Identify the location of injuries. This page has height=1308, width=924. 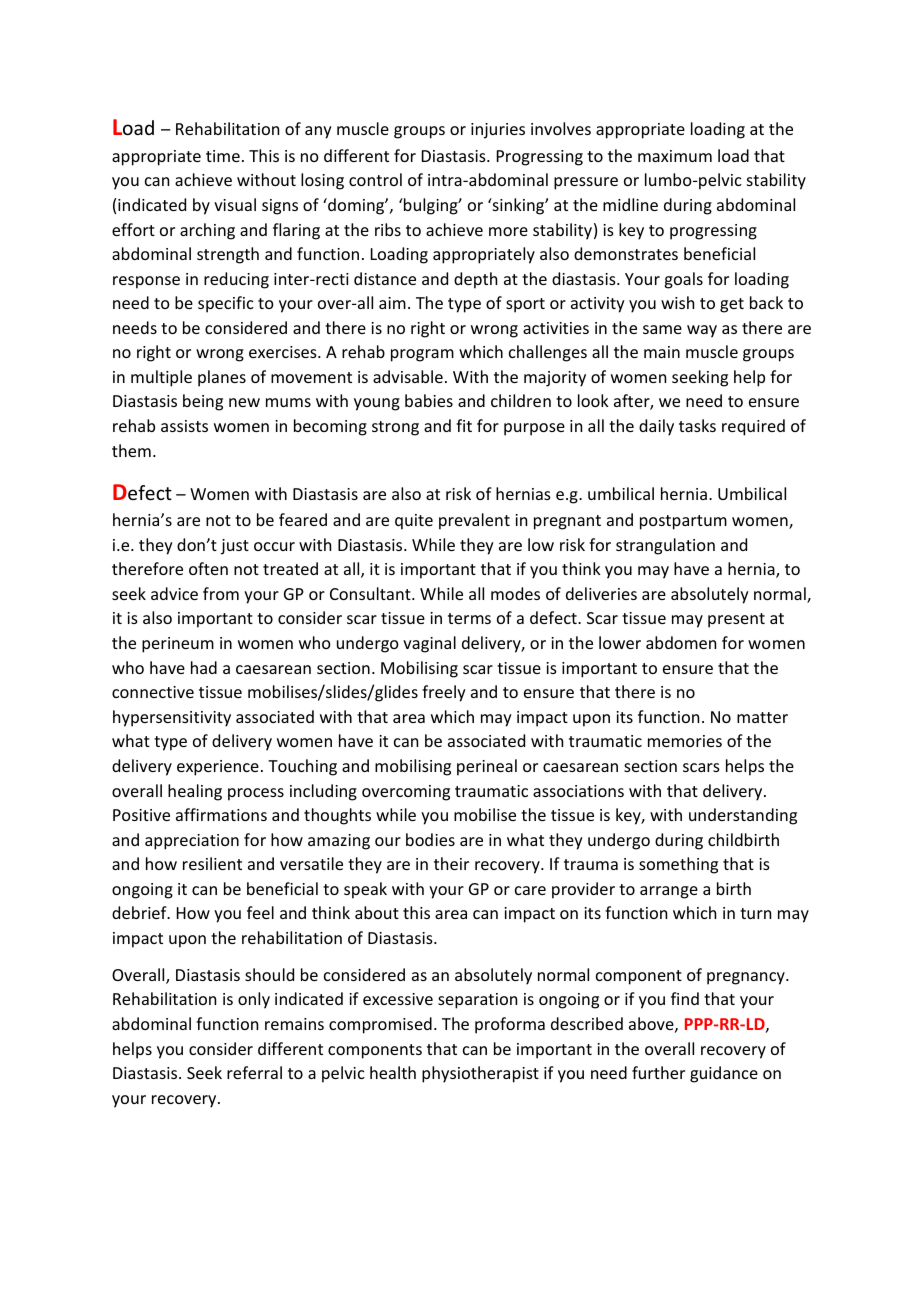
(498, 131).
